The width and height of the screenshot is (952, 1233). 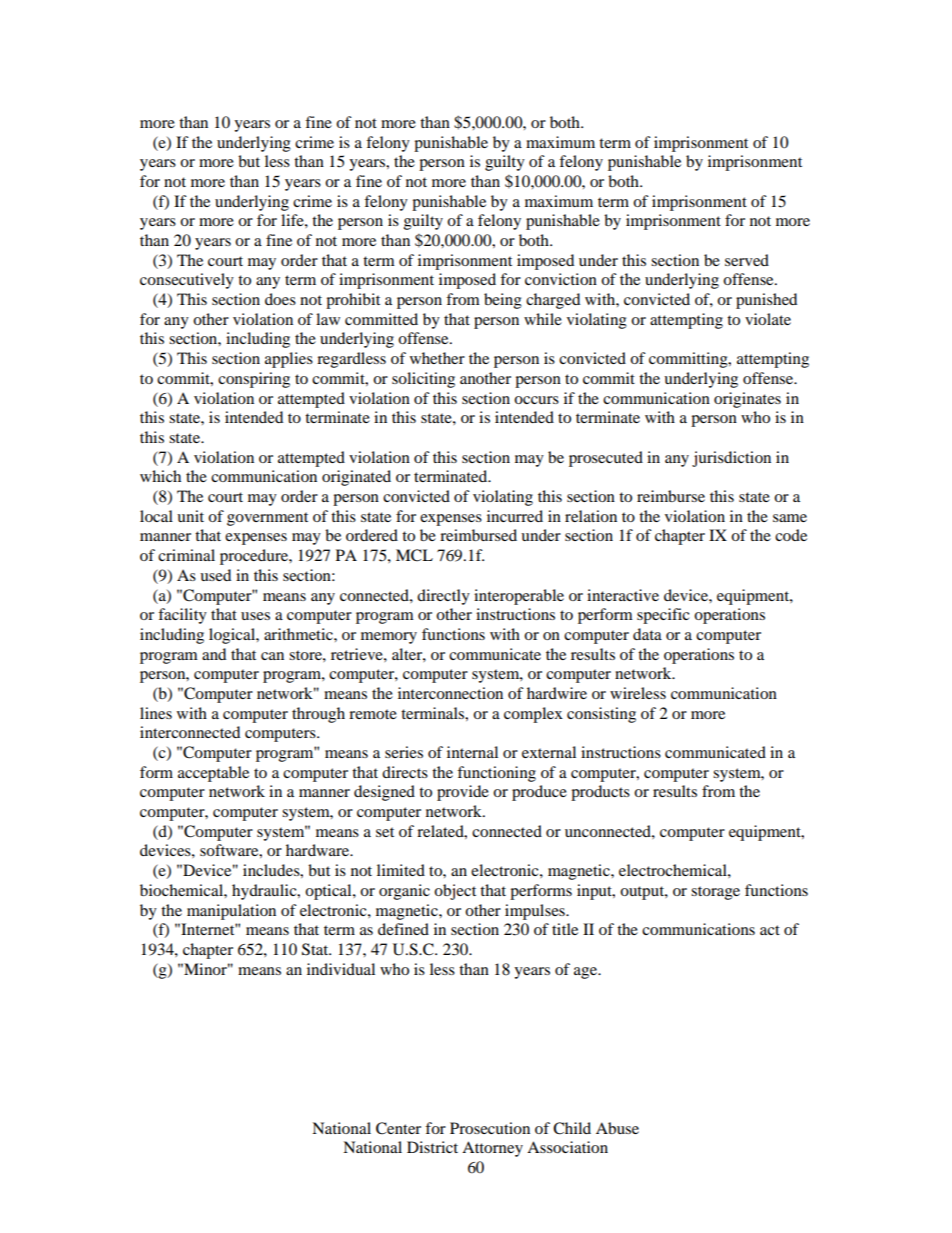 I want to click on hydraulic, so click(x=265, y=892).
